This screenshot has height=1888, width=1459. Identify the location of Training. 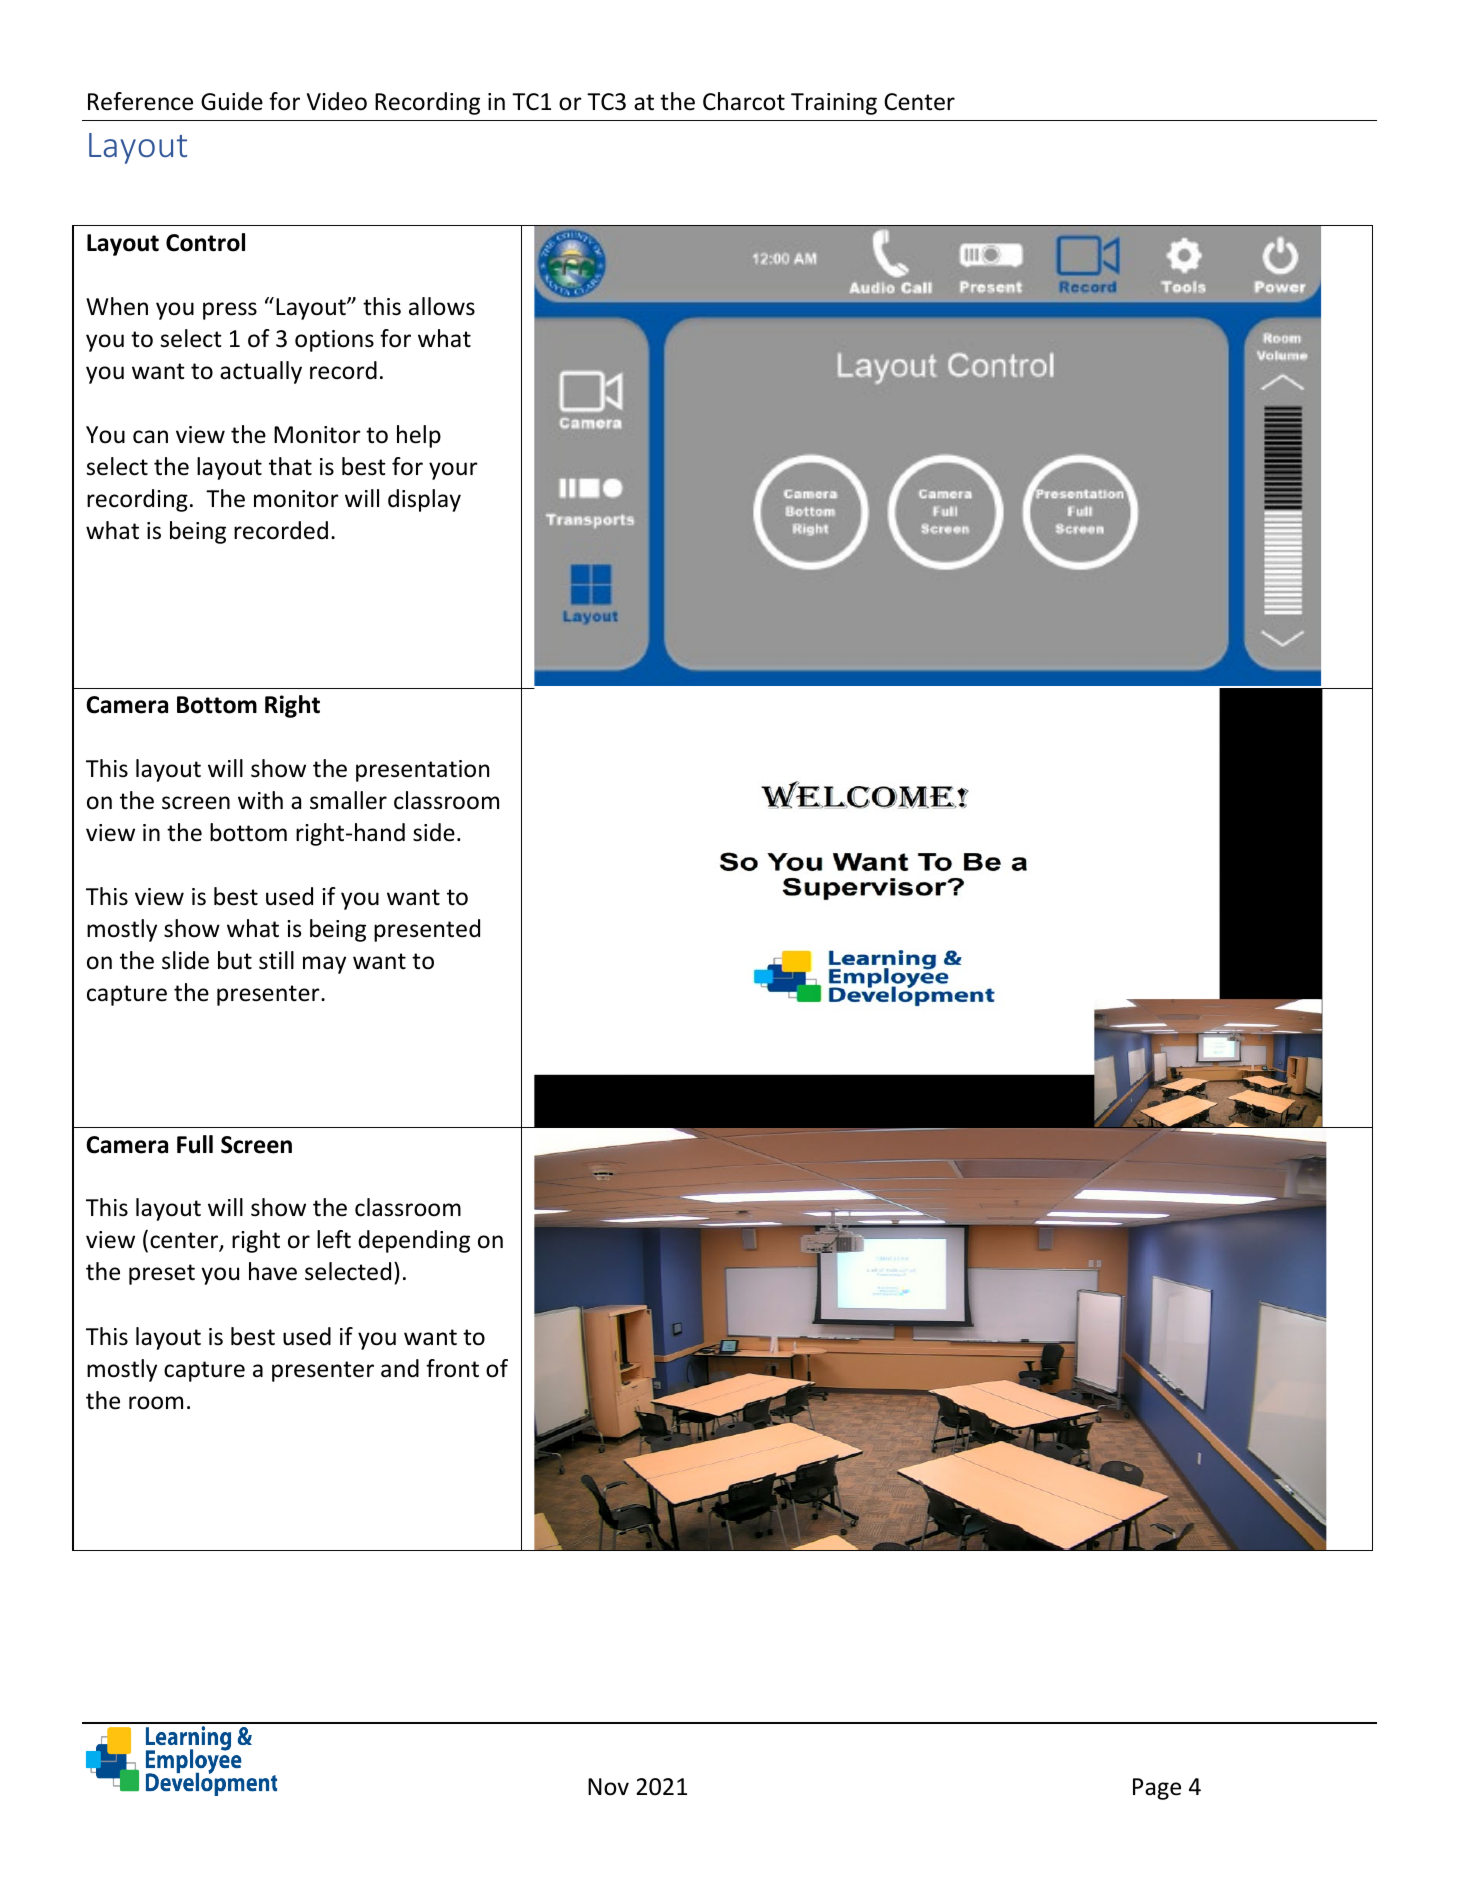
(834, 104).
